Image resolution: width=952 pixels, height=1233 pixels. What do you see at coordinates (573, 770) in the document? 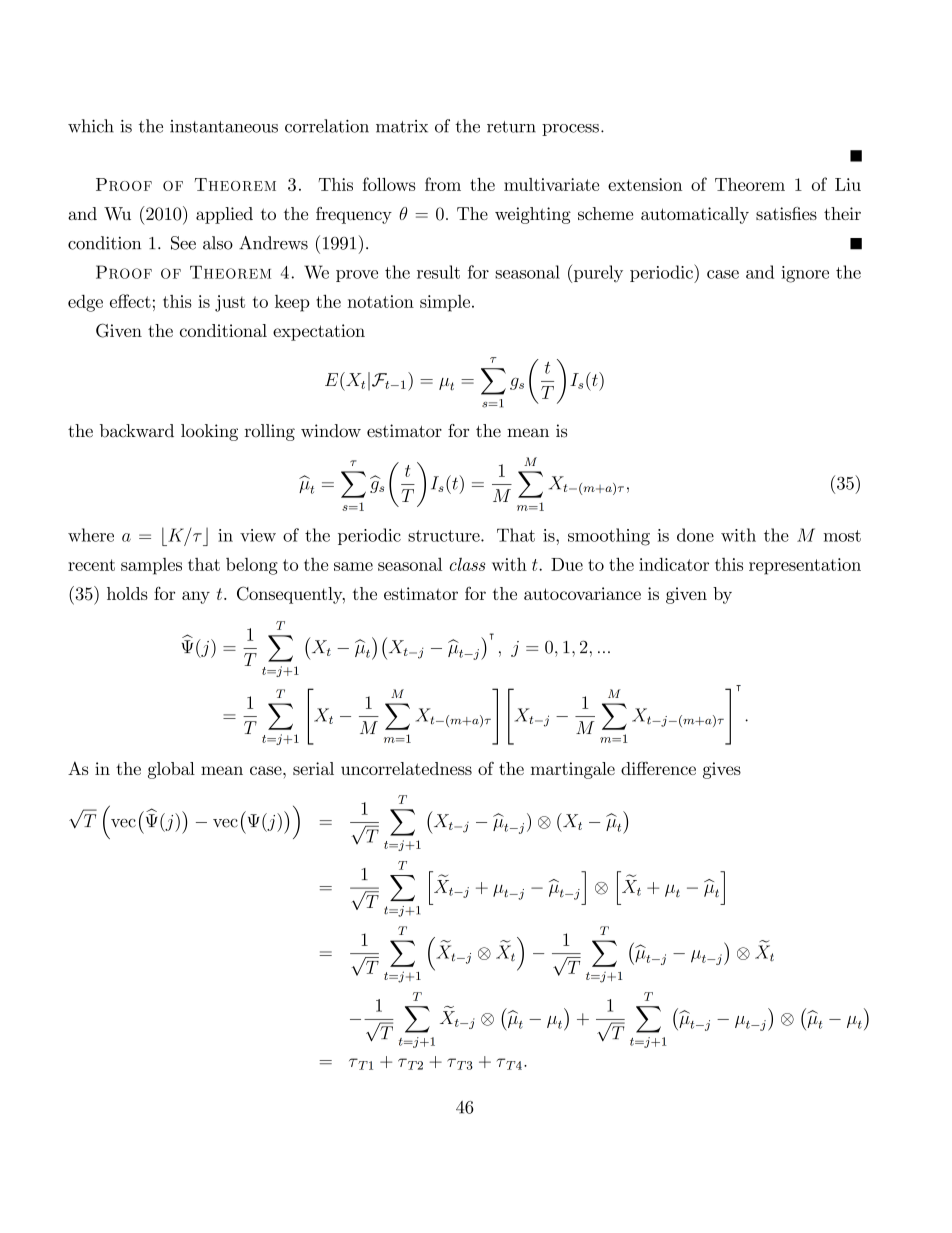
I see `martingale` at bounding box center [573, 770].
